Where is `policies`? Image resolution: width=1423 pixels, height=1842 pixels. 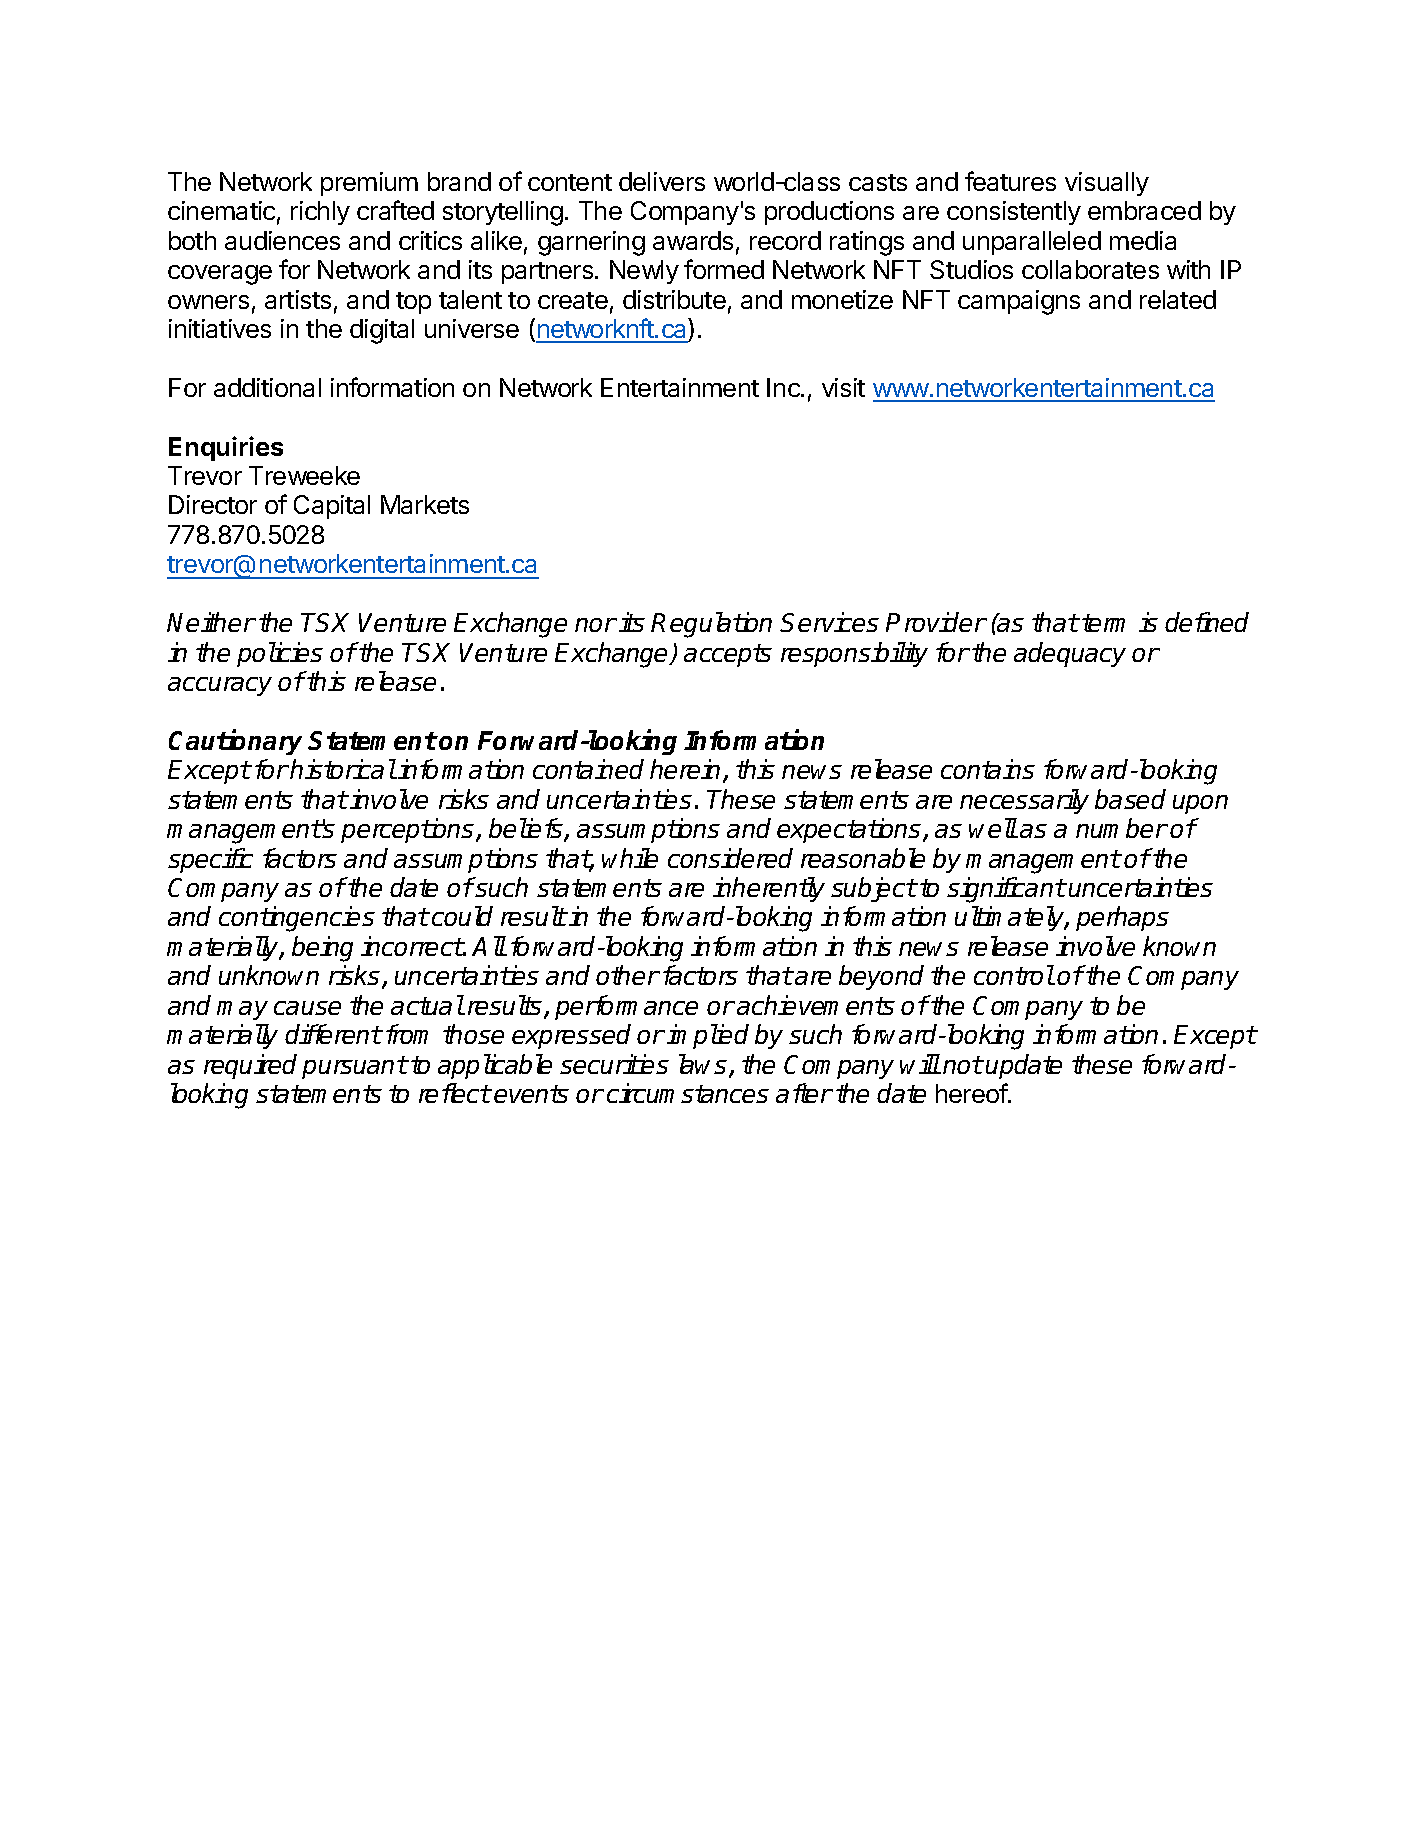
policies is located at coordinates (280, 654).
